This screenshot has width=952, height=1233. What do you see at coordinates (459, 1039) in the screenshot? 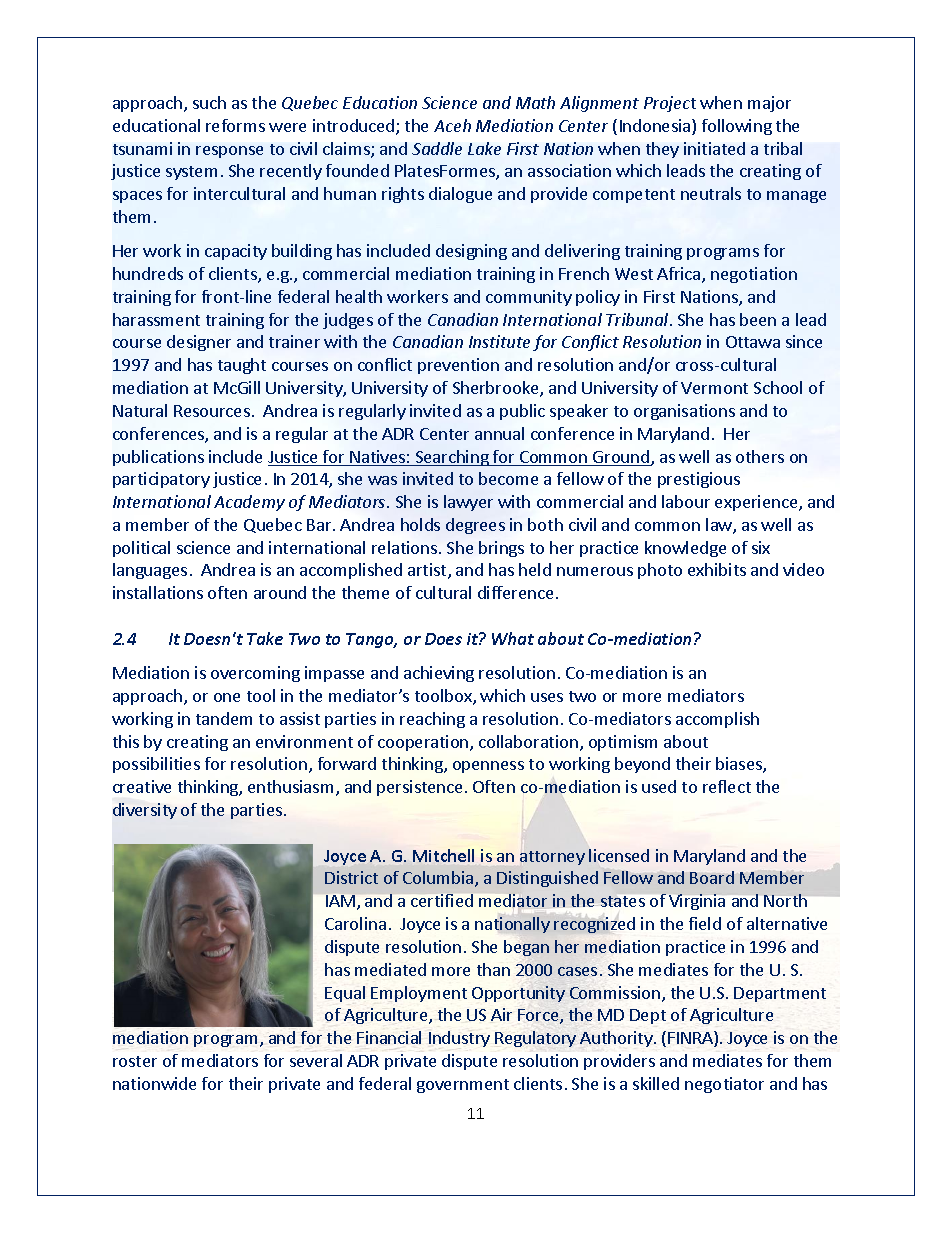
I see `Industry` at bounding box center [459, 1039].
